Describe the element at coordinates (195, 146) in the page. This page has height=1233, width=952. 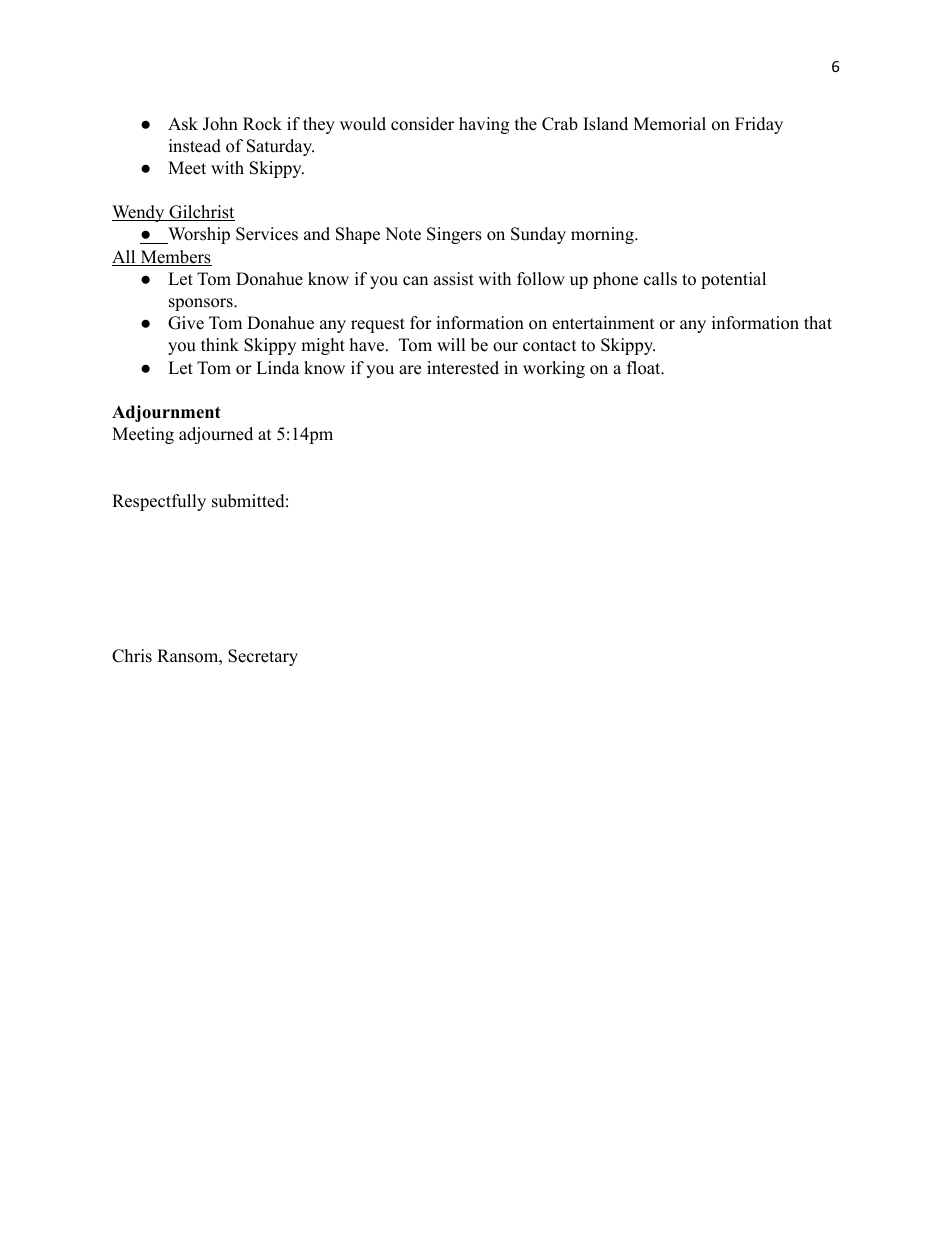
I see `instead` at that location.
